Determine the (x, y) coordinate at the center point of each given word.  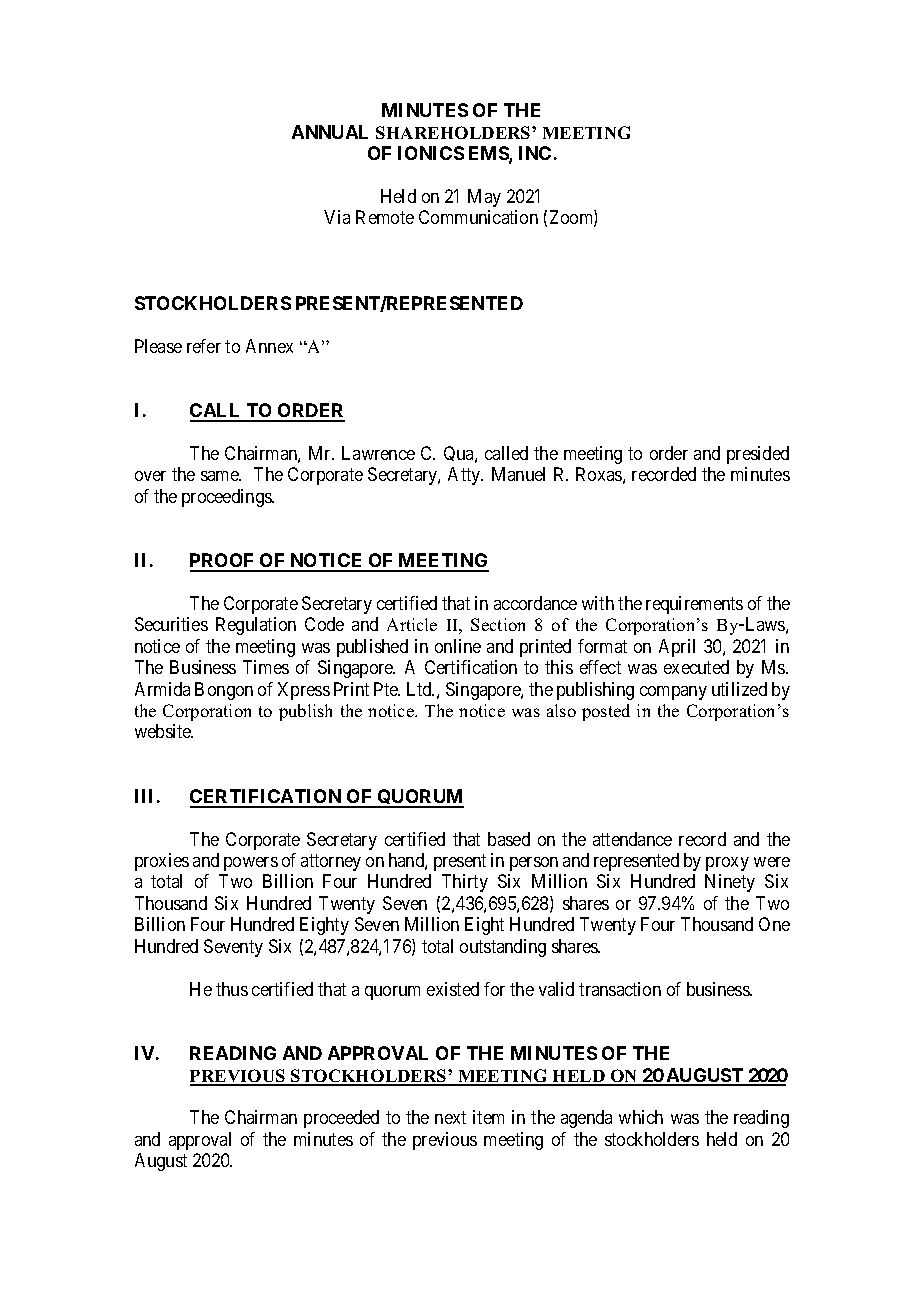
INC (535, 153)
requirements (694, 605)
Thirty (465, 883)
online (458, 646)
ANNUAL (330, 132)
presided (758, 455)
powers (251, 864)
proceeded (341, 1119)
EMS (489, 154)
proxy (727, 864)
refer (204, 346)
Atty (465, 476)
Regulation (256, 626)
